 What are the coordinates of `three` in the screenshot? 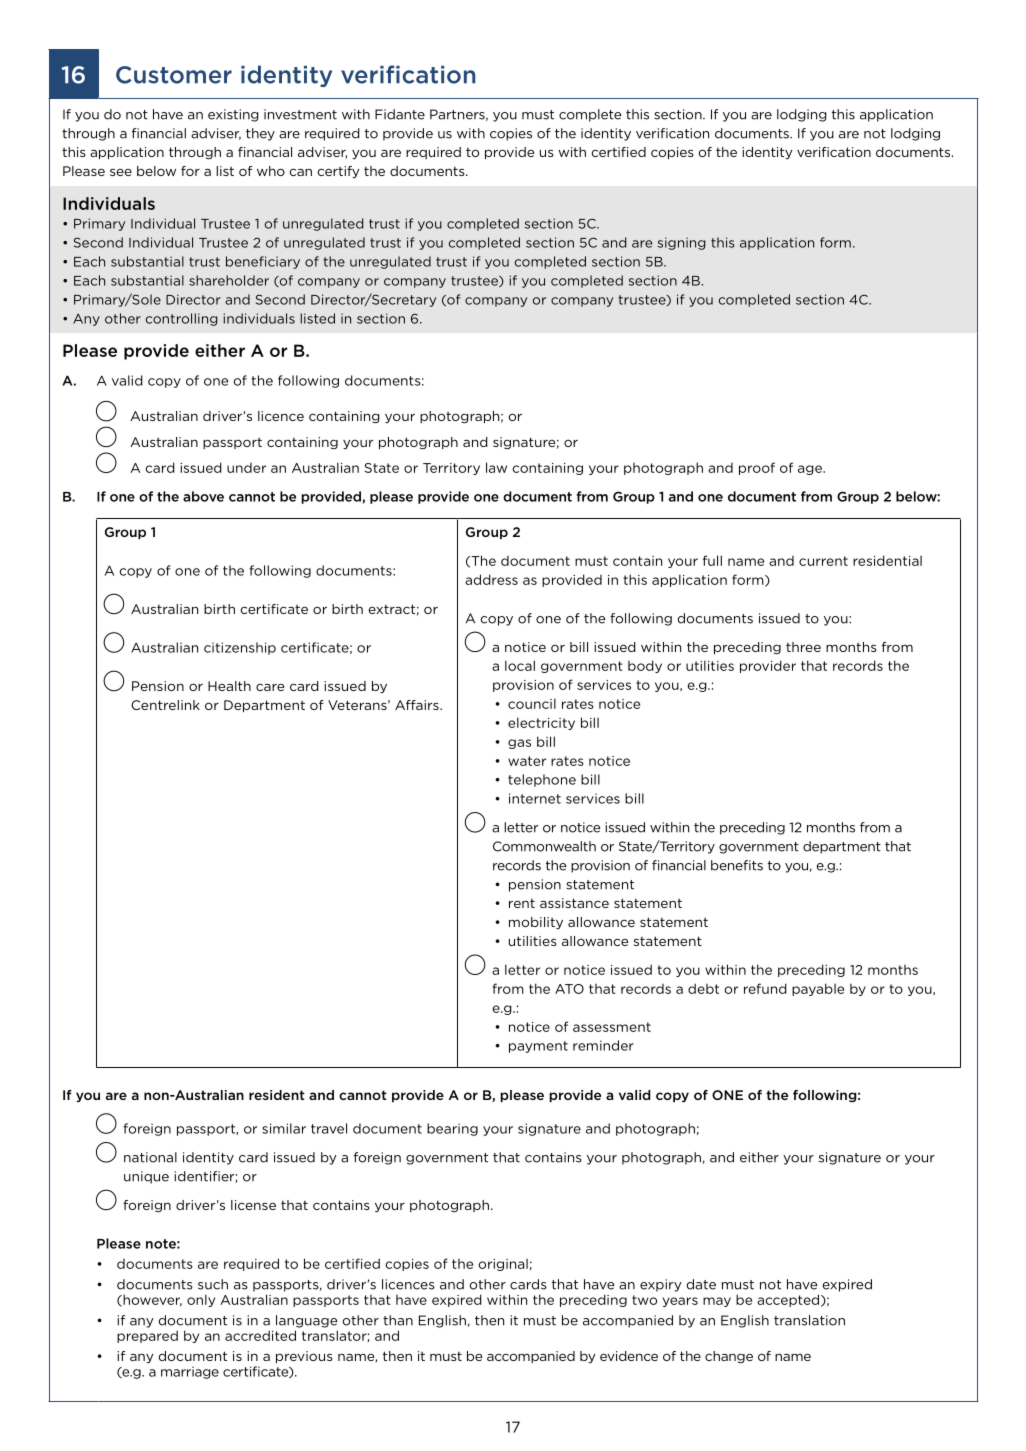 It's located at (803, 647).
